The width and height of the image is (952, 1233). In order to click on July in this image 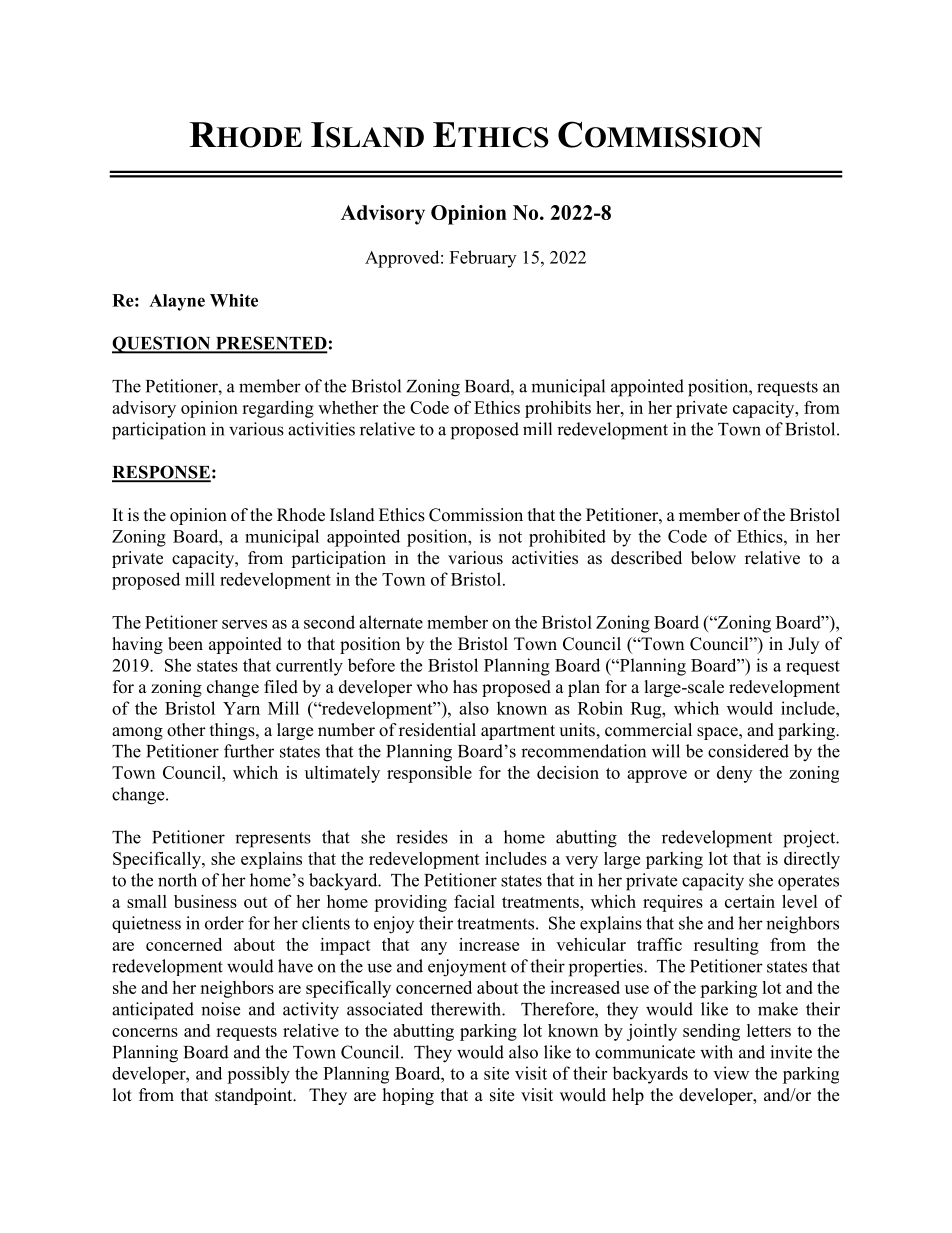, I will do `click(803, 645)`.
